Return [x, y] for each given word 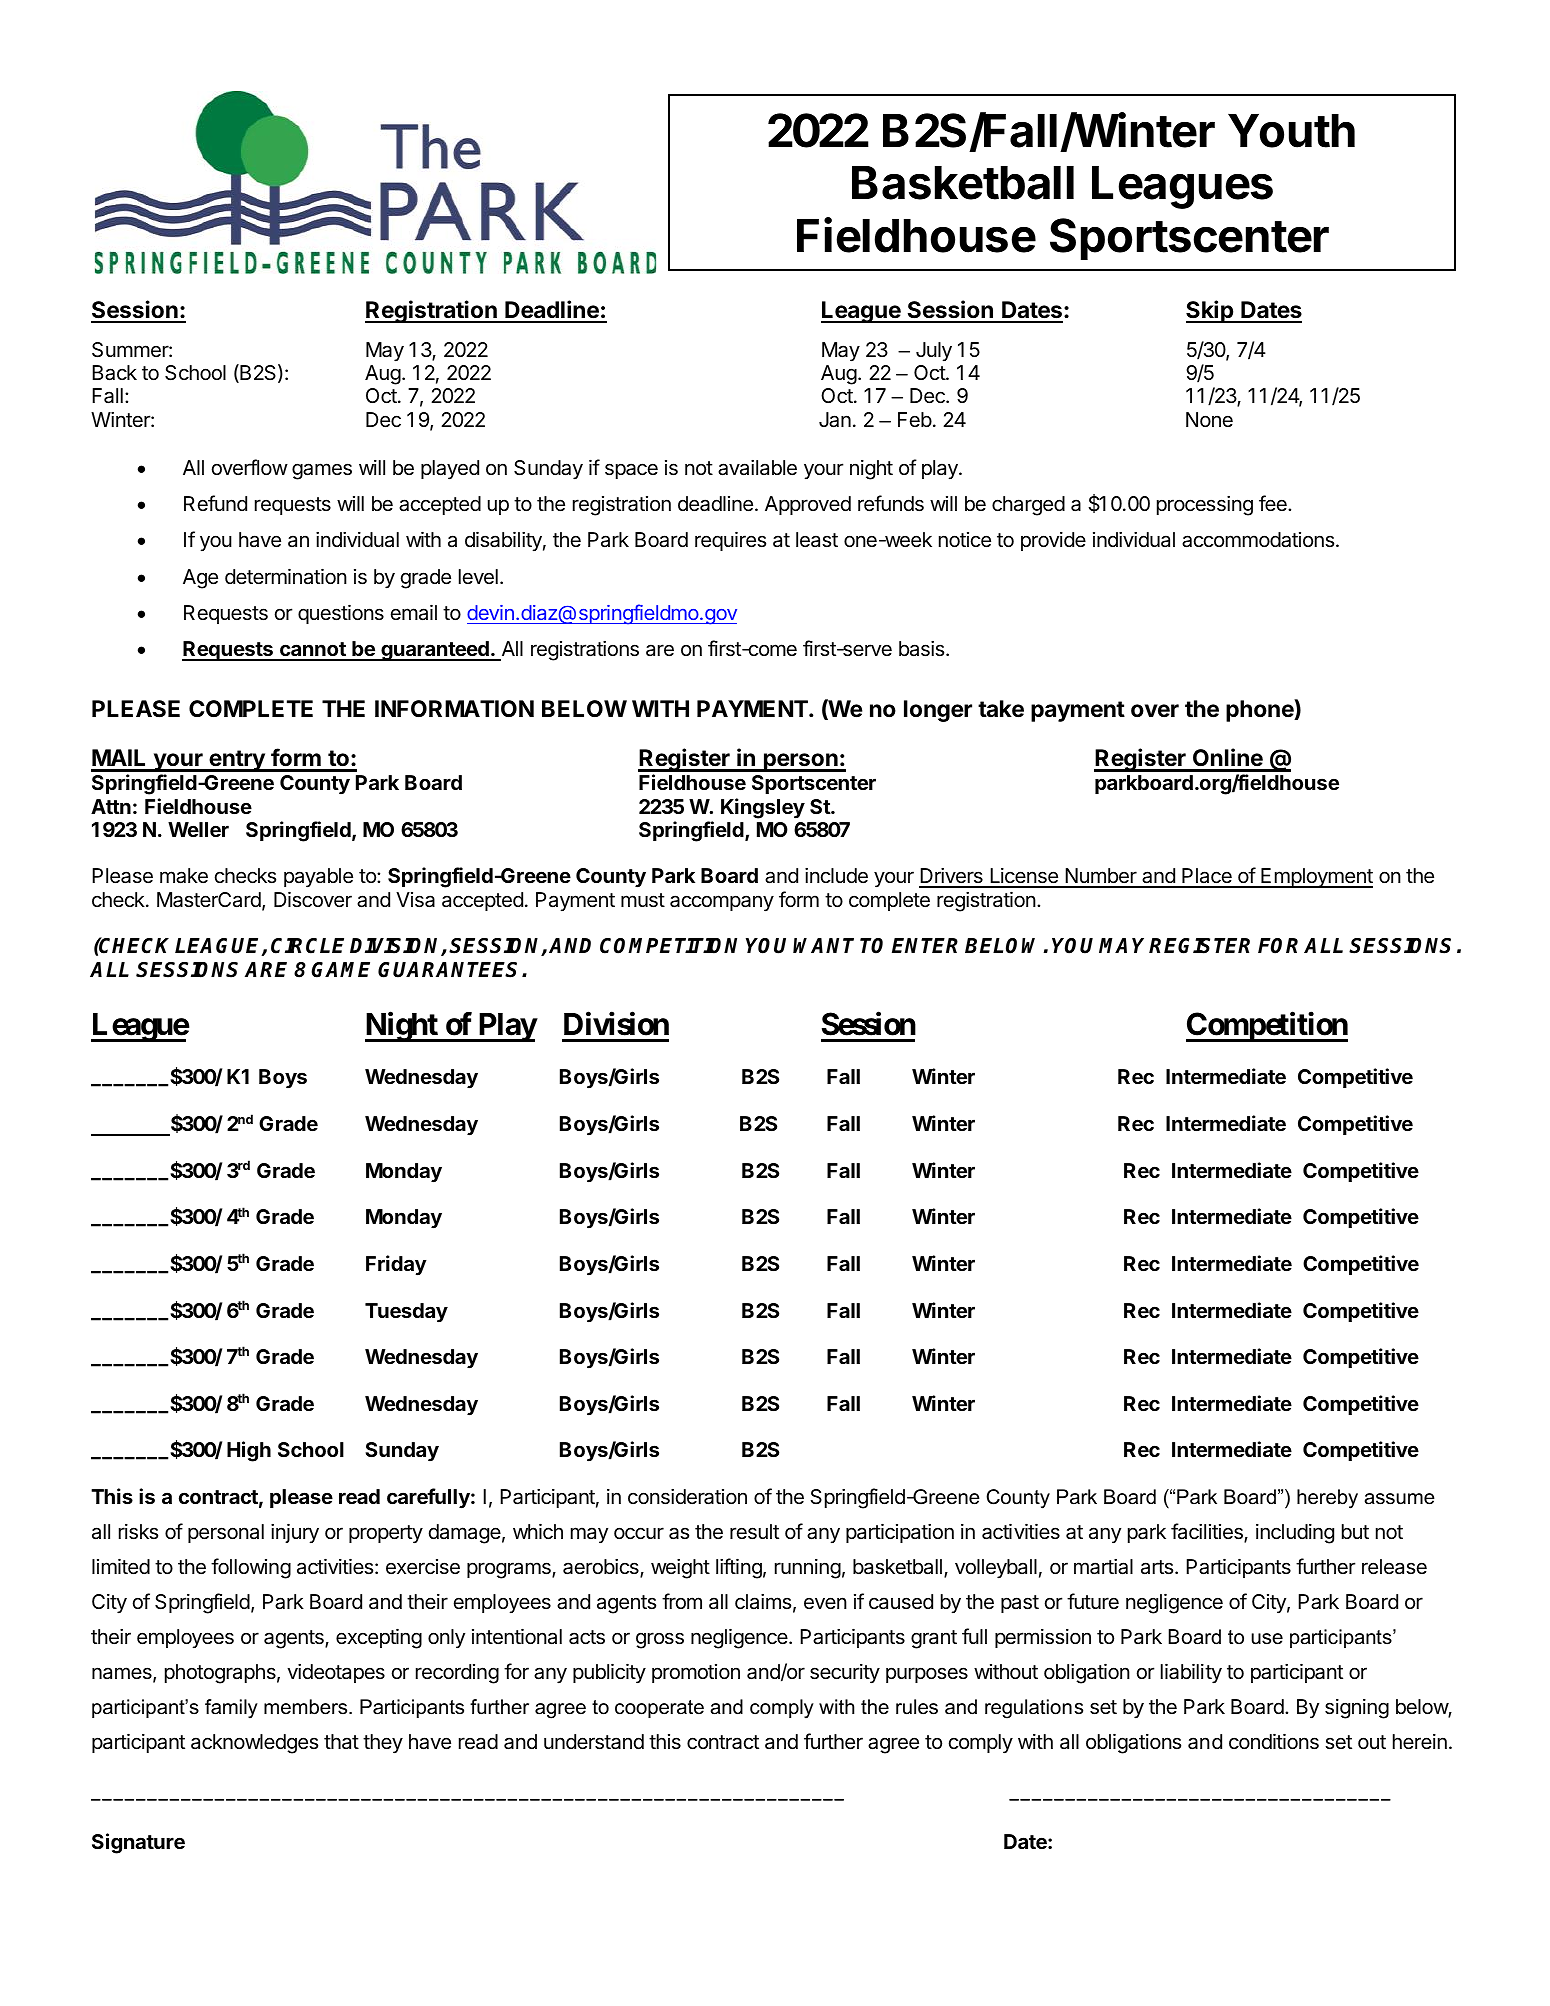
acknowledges [254, 1744]
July [934, 352]
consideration [687, 1497]
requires [730, 541]
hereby [1327, 1499]
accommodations [1259, 540]
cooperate [659, 1709]
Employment [1316, 878]
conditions [1274, 1741]
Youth [1291, 131]
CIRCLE [307, 946]
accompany [722, 903]
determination [286, 576]
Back [114, 373]
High [249, 1451]
